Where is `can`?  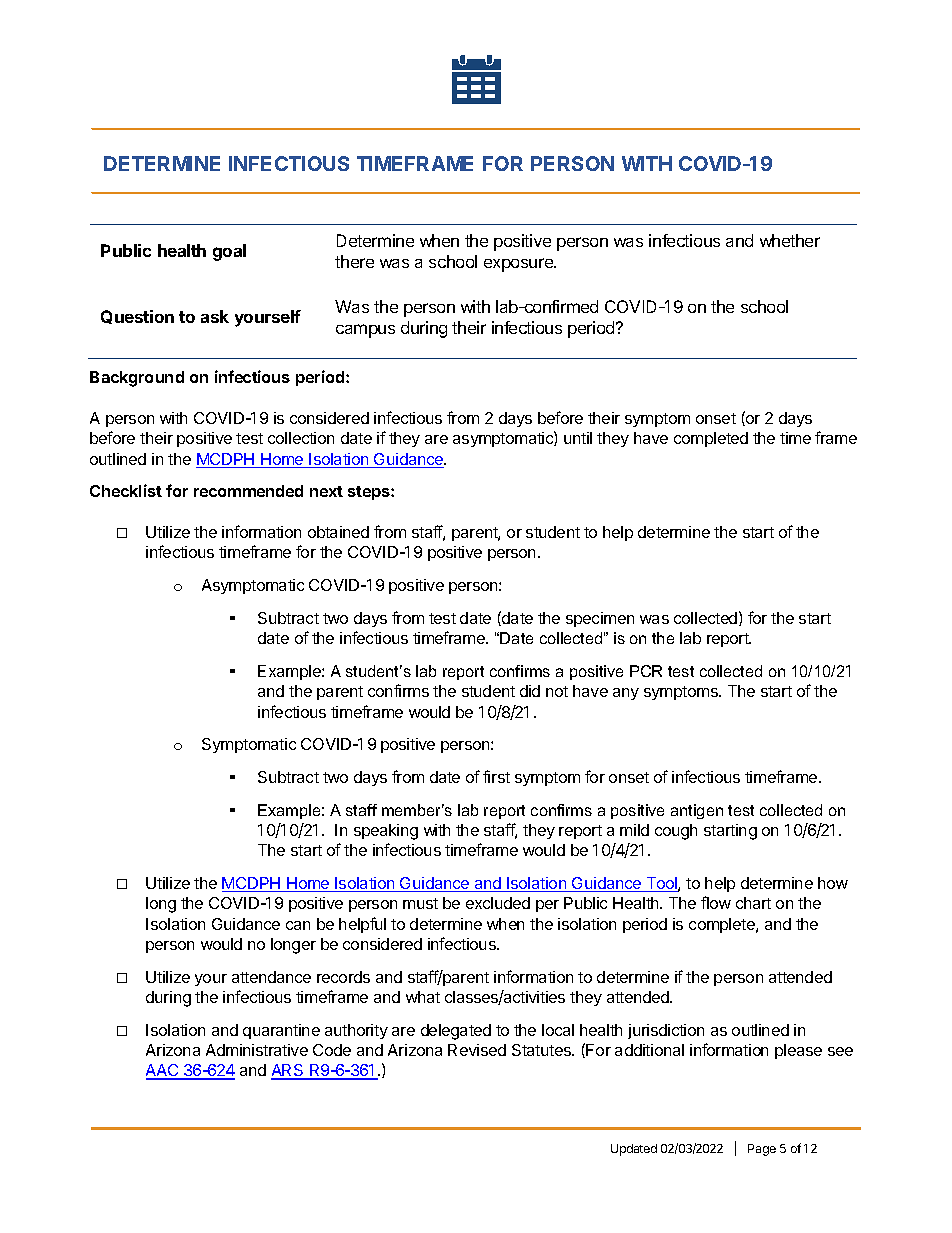 can is located at coordinates (298, 925).
